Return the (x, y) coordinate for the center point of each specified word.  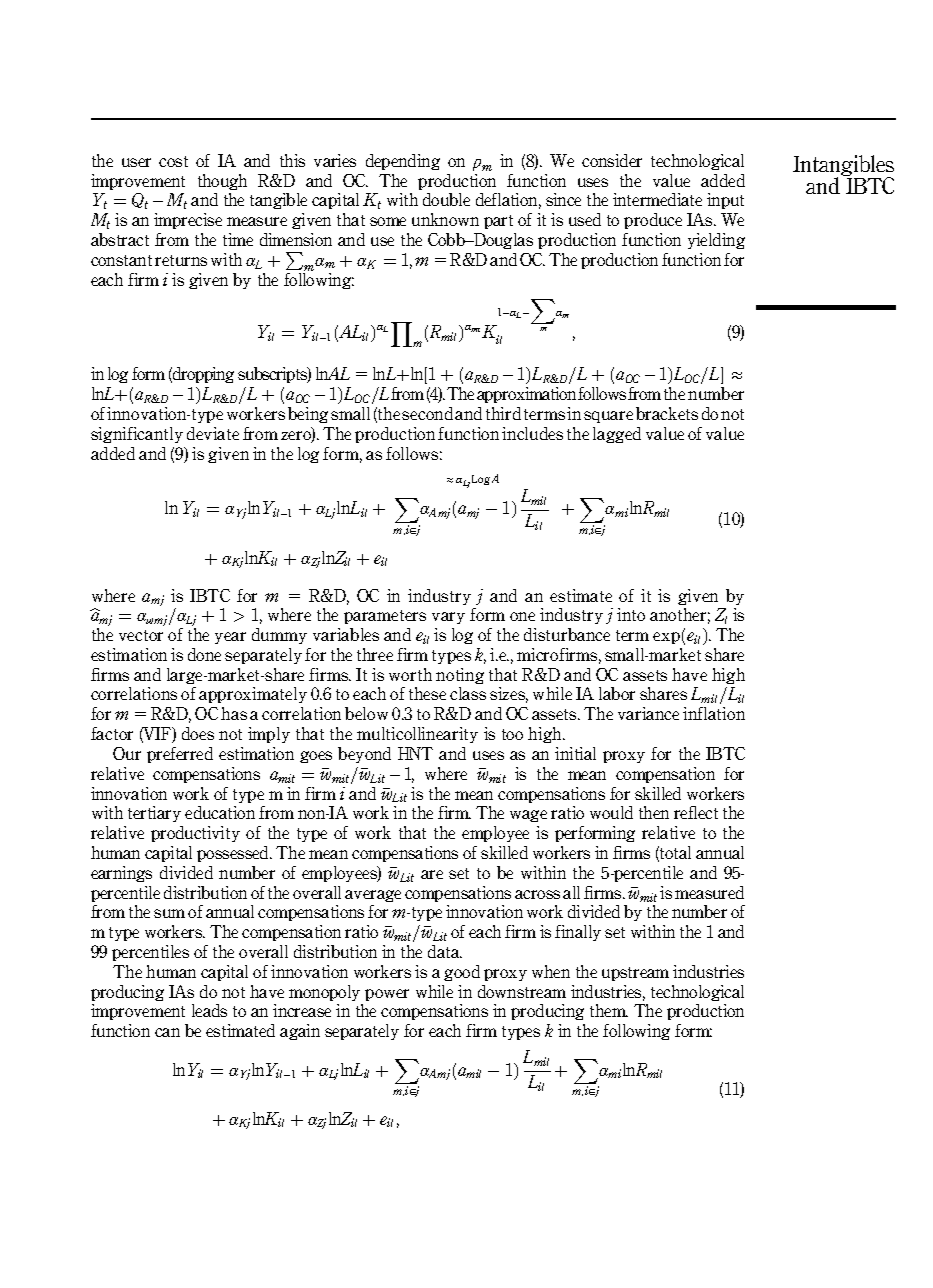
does (198, 733)
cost (173, 161)
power (387, 995)
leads (209, 1010)
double (446, 199)
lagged (617, 435)
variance (648, 713)
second (427, 413)
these (427, 693)
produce (653, 221)
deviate (213, 433)
